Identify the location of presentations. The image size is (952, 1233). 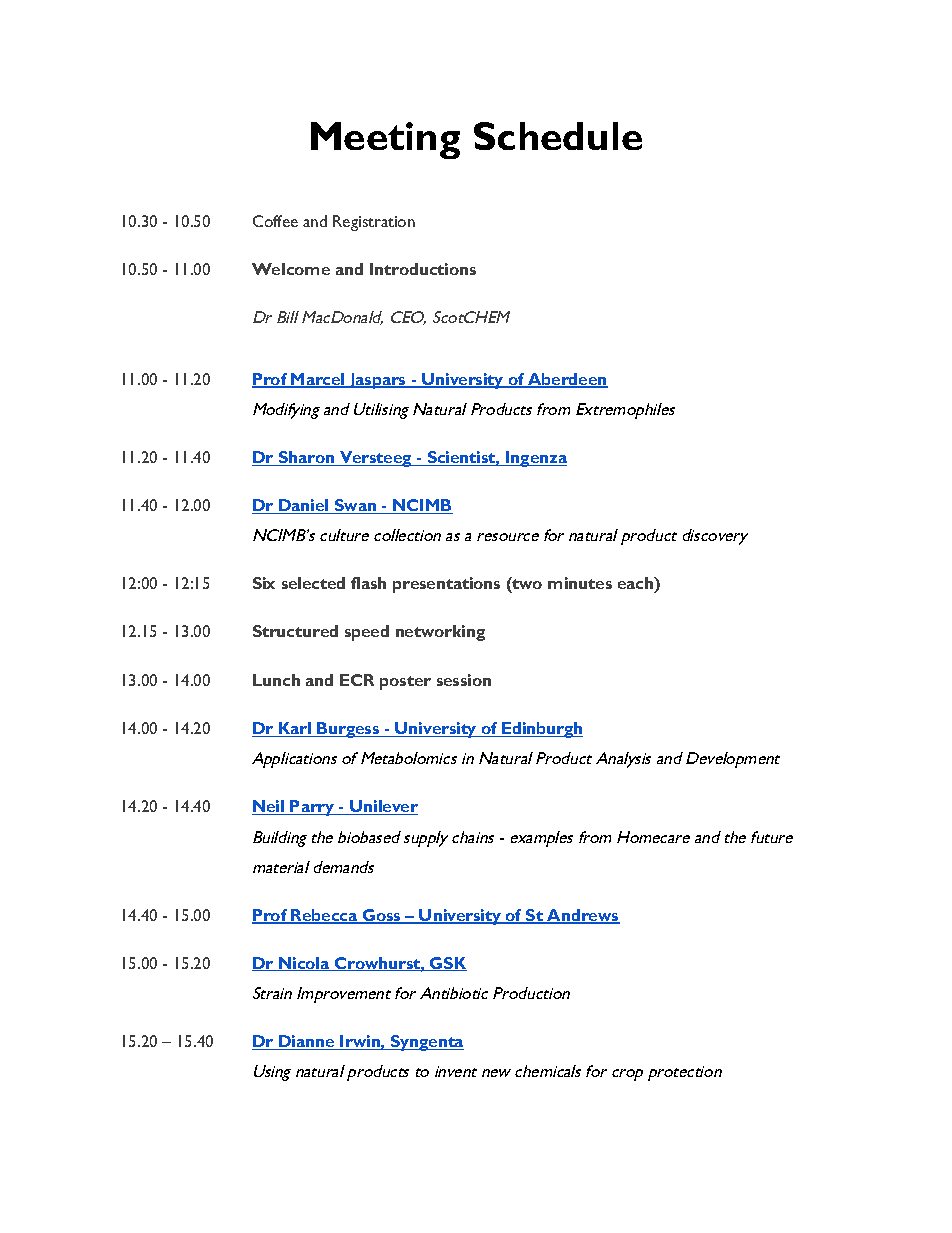
(446, 585).
